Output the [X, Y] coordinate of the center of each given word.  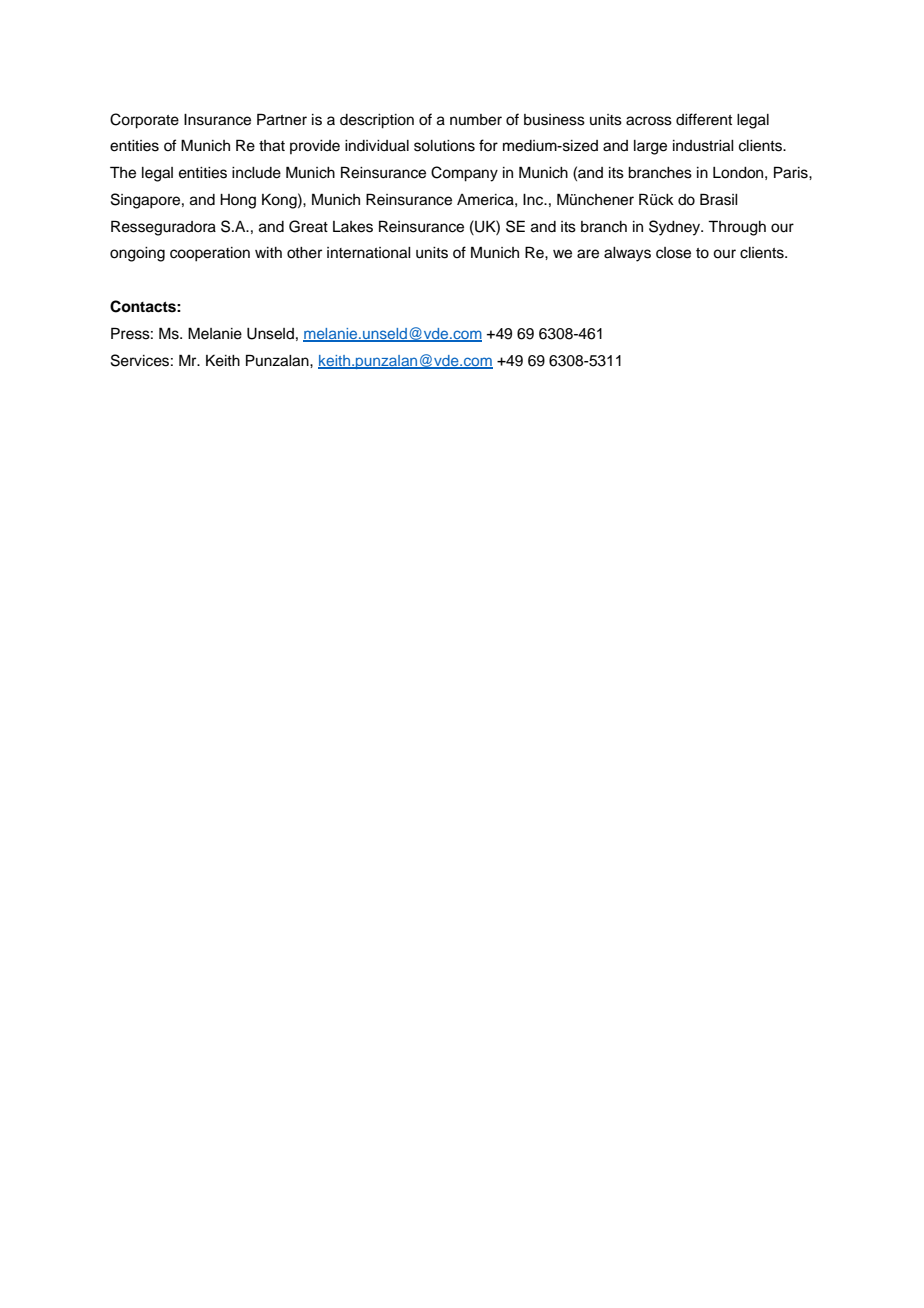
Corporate [144, 121]
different [704, 119]
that [272, 146]
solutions [444, 146]
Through [737, 228]
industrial [703, 146]
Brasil [719, 199]
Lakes [353, 227]
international [369, 253]
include [256, 173]
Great [308, 226]
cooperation [210, 254]
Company [464, 174]
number [476, 120]
